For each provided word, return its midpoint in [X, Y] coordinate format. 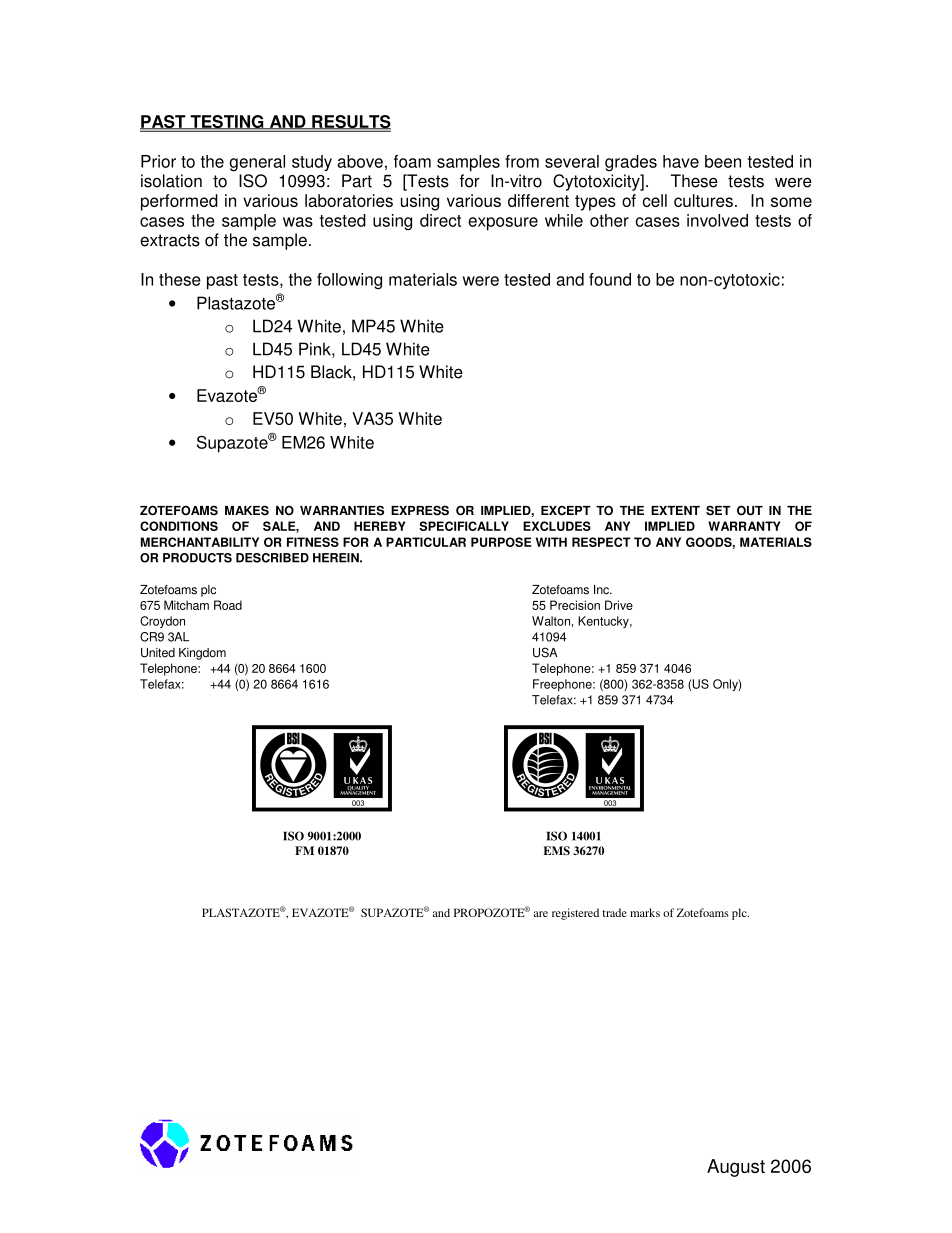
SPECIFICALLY [464, 526]
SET [718, 510]
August [736, 1168]
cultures [703, 200]
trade [614, 912]
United [158, 653]
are [541, 914]
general [257, 163]
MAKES [247, 510]
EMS [556, 851]
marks [645, 912]
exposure [503, 224]
